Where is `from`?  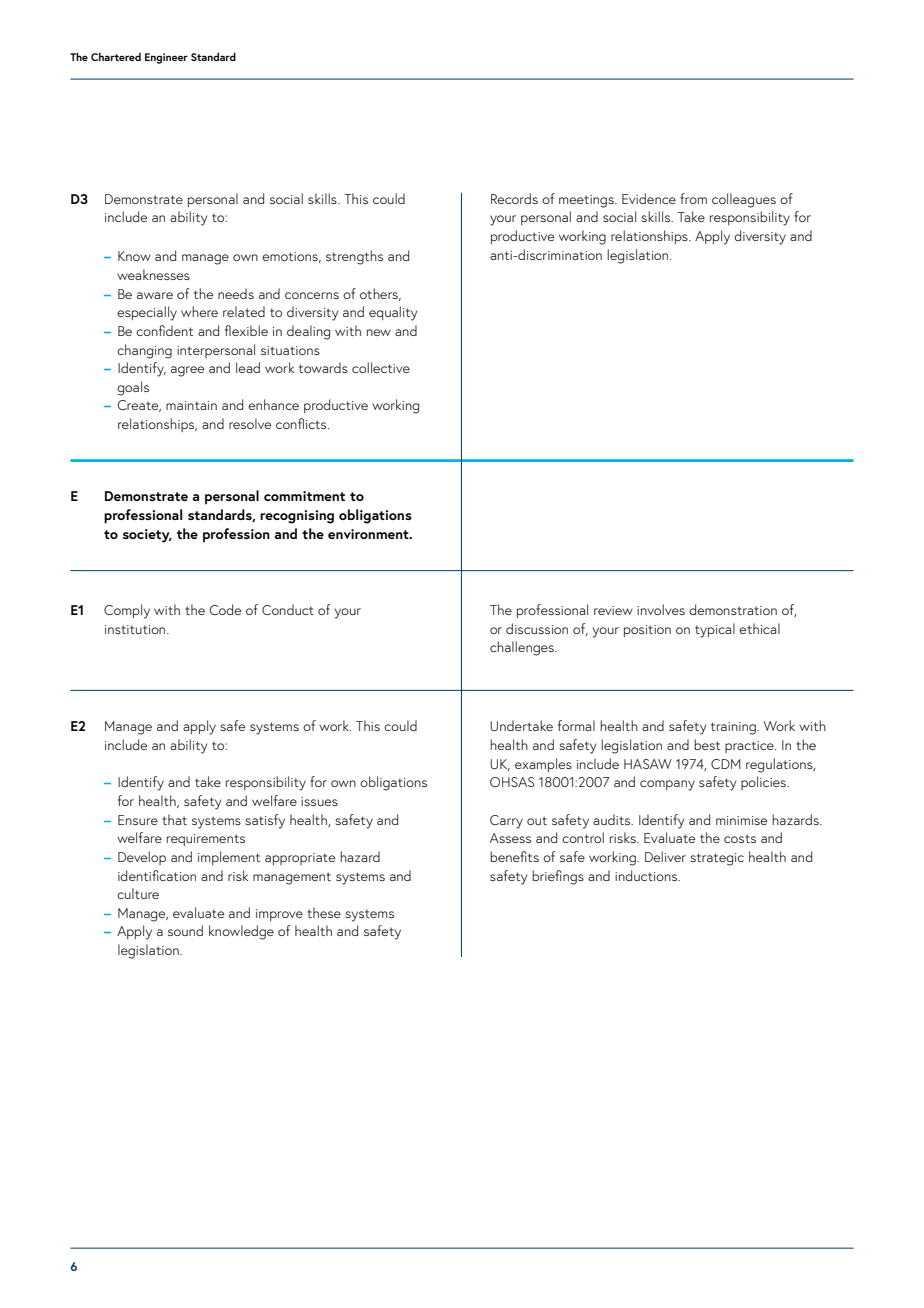 from is located at coordinates (693, 198).
